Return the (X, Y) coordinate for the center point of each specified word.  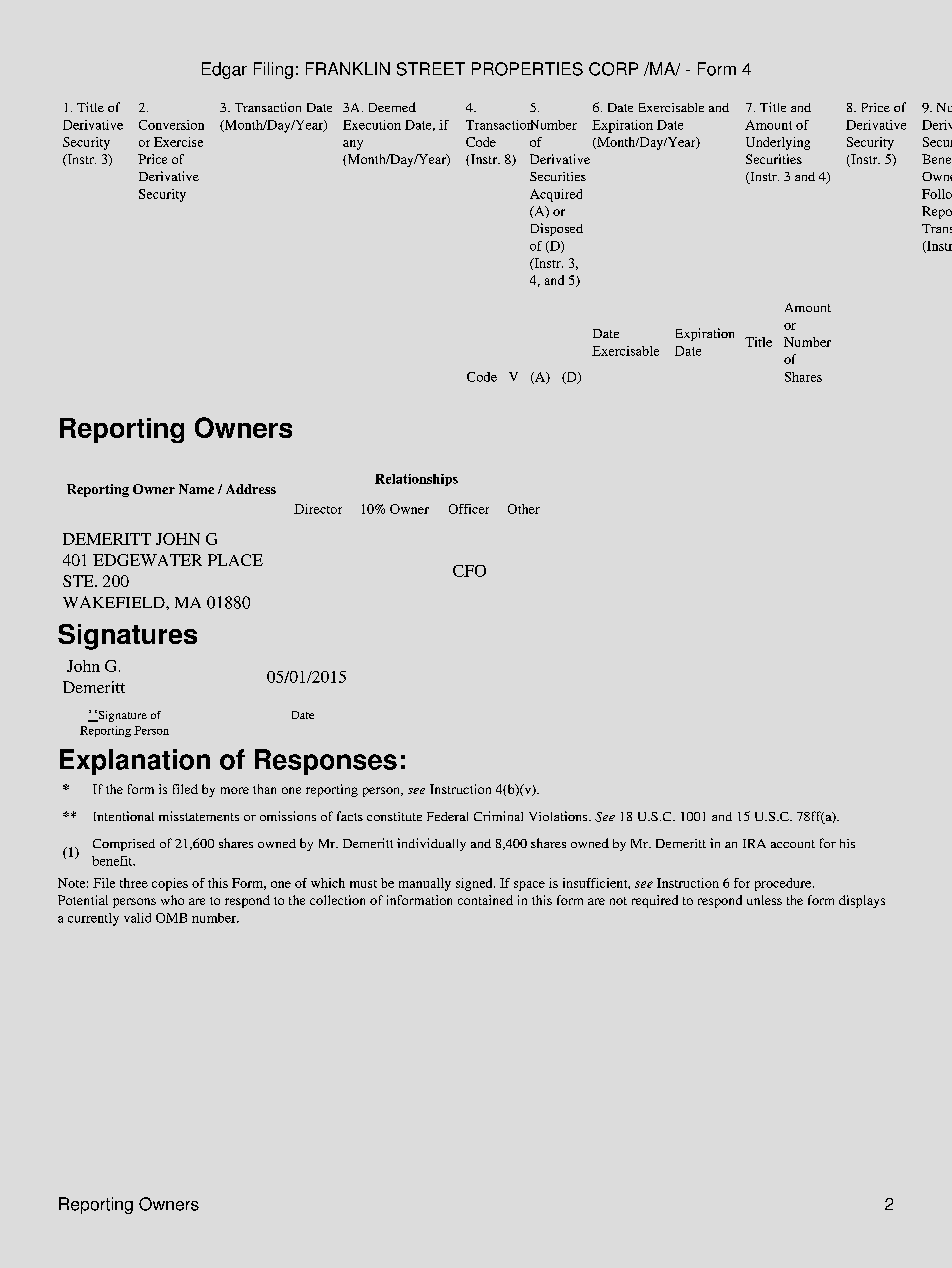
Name (196, 489)
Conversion (171, 125)
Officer (469, 509)
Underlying (778, 143)
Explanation (135, 762)
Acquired (556, 195)
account (793, 844)
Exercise (178, 142)
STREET (431, 69)
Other (524, 509)
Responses (326, 762)
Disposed (557, 229)
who (172, 900)
